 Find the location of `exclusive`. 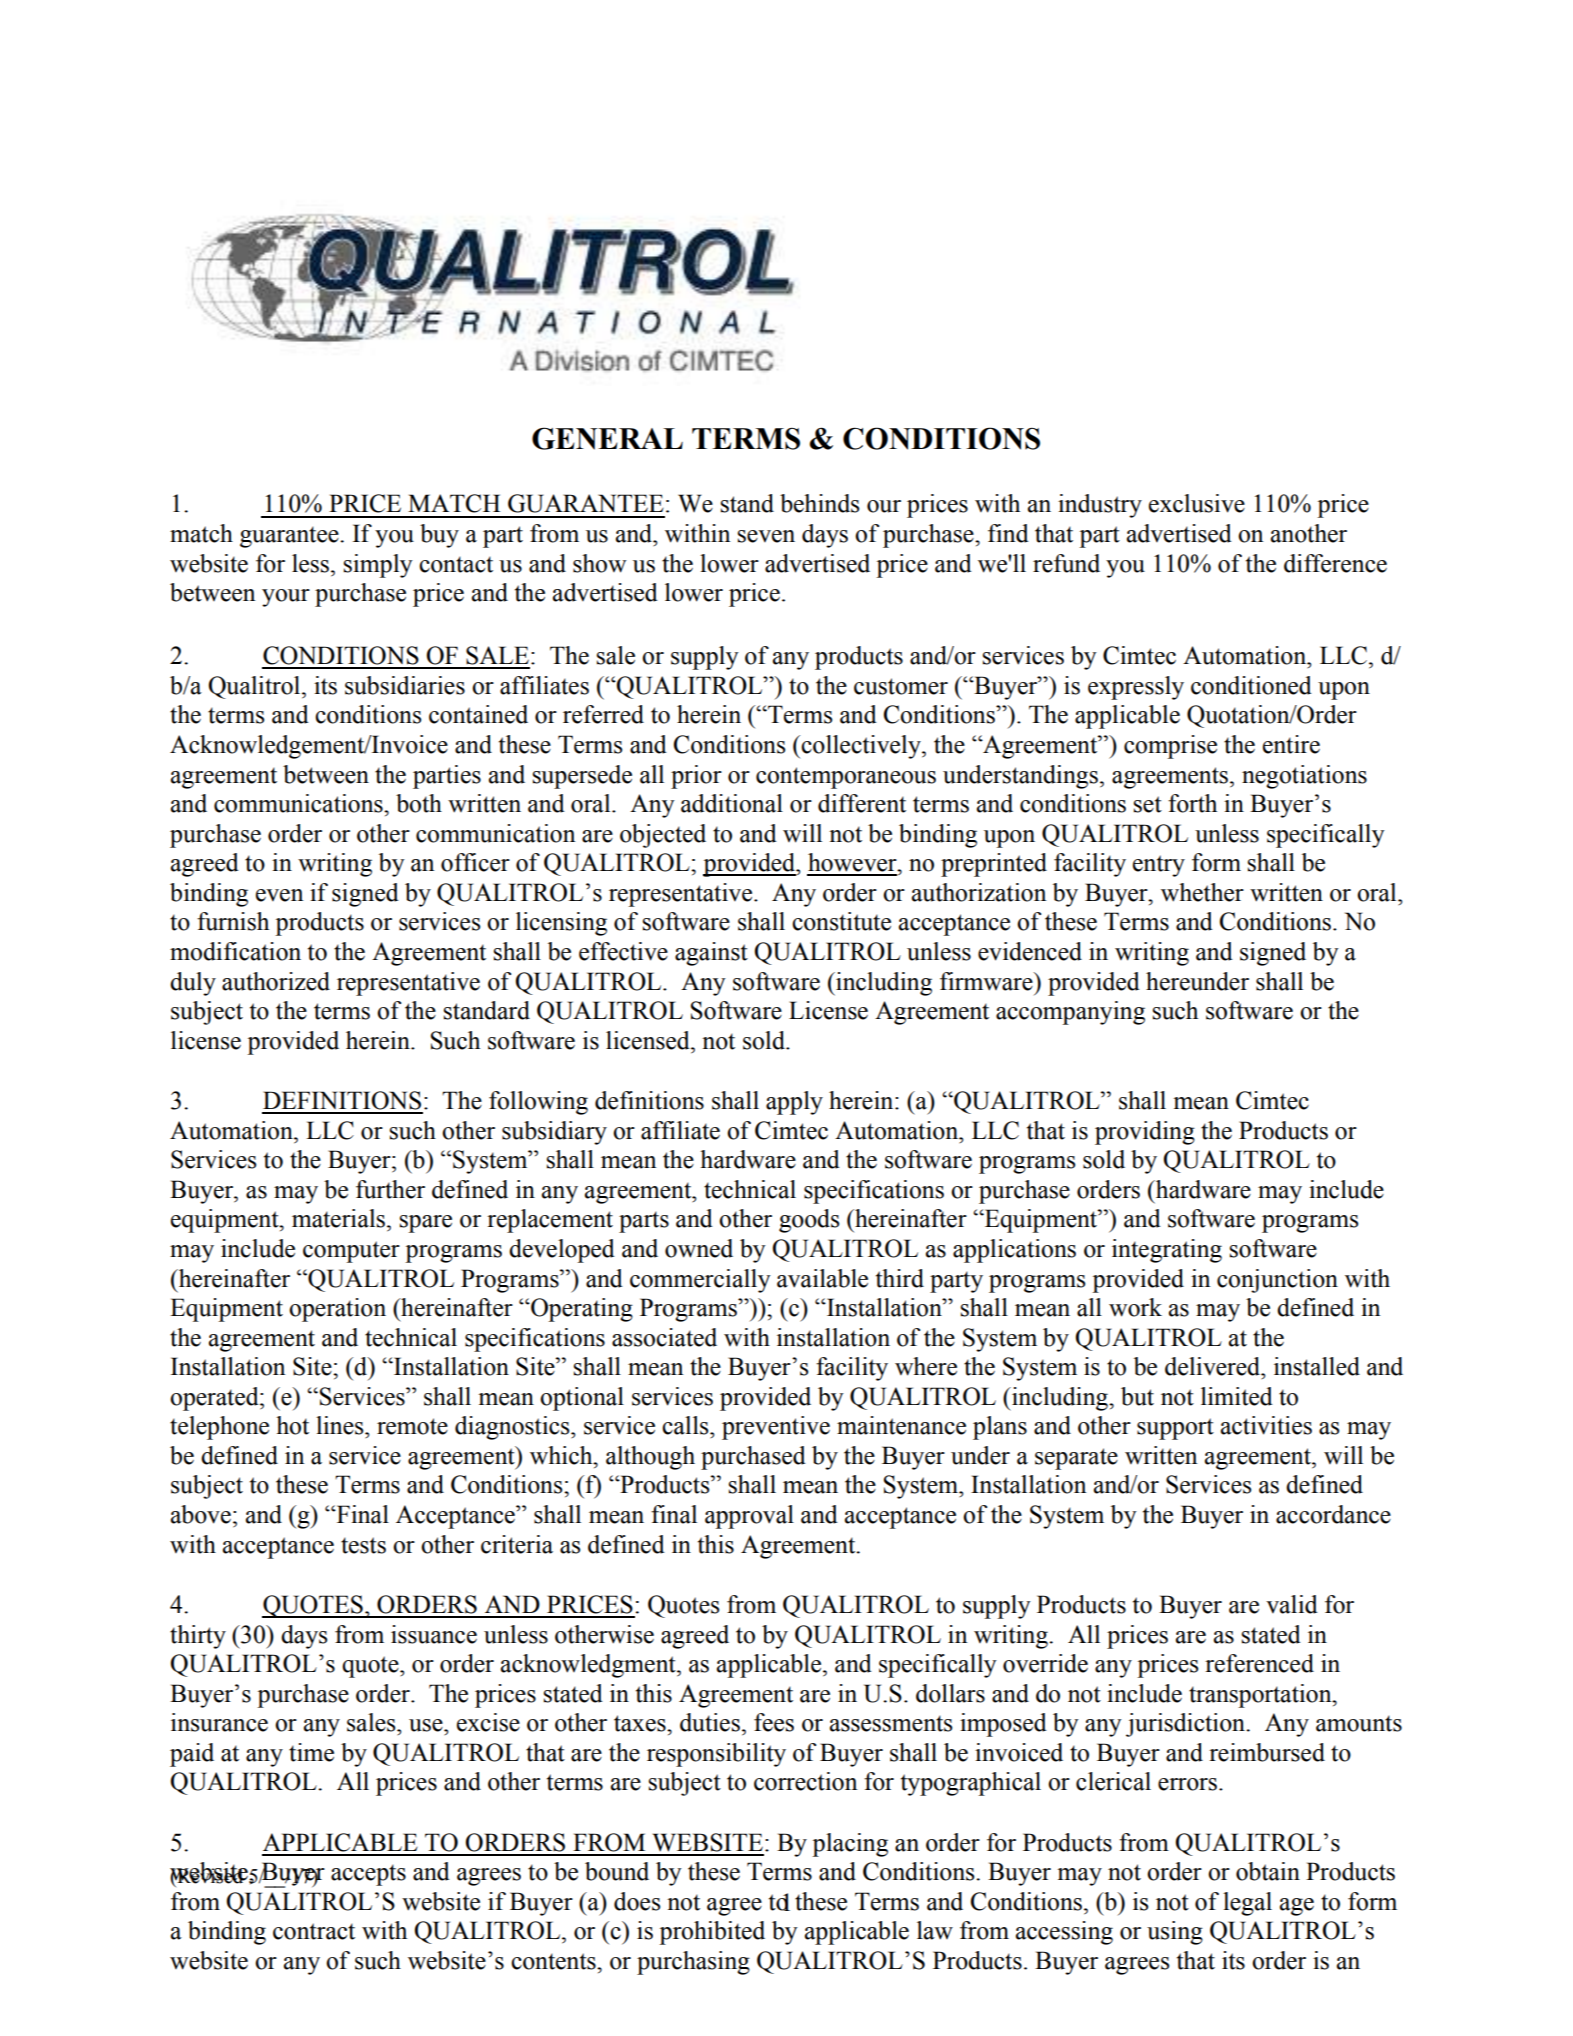

exclusive is located at coordinates (1197, 503).
